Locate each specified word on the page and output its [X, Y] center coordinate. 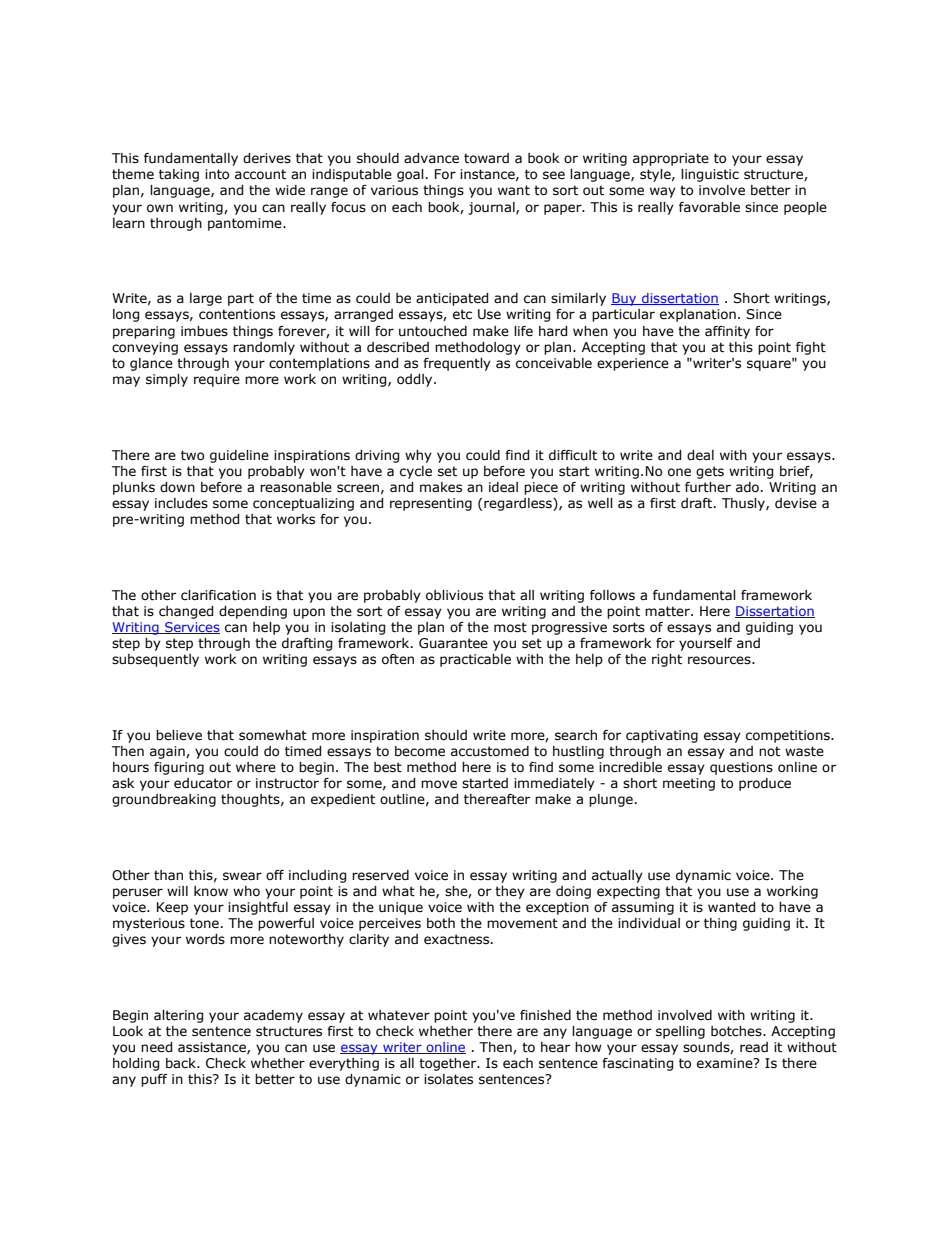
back [182, 1063]
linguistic [710, 175]
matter [668, 611]
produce [765, 784]
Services [191, 628]
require [217, 380]
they [510, 892]
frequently [457, 364]
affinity [727, 332]
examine [726, 1063]
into [217, 174]
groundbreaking [164, 800]
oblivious [454, 595]
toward [486, 158]
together [449, 1064]
